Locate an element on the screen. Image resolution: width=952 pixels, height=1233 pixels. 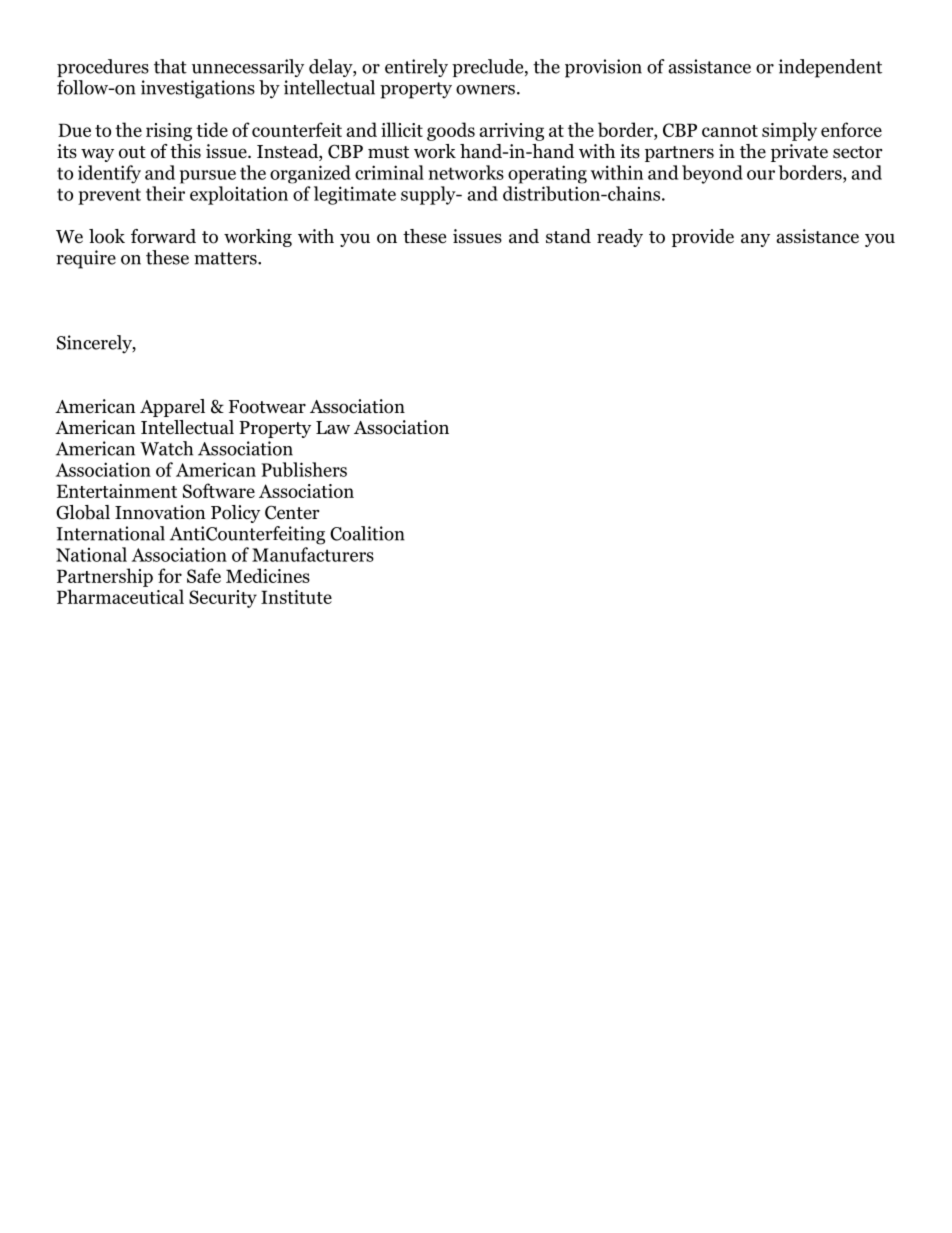
Footwear is located at coordinates (267, 407).
